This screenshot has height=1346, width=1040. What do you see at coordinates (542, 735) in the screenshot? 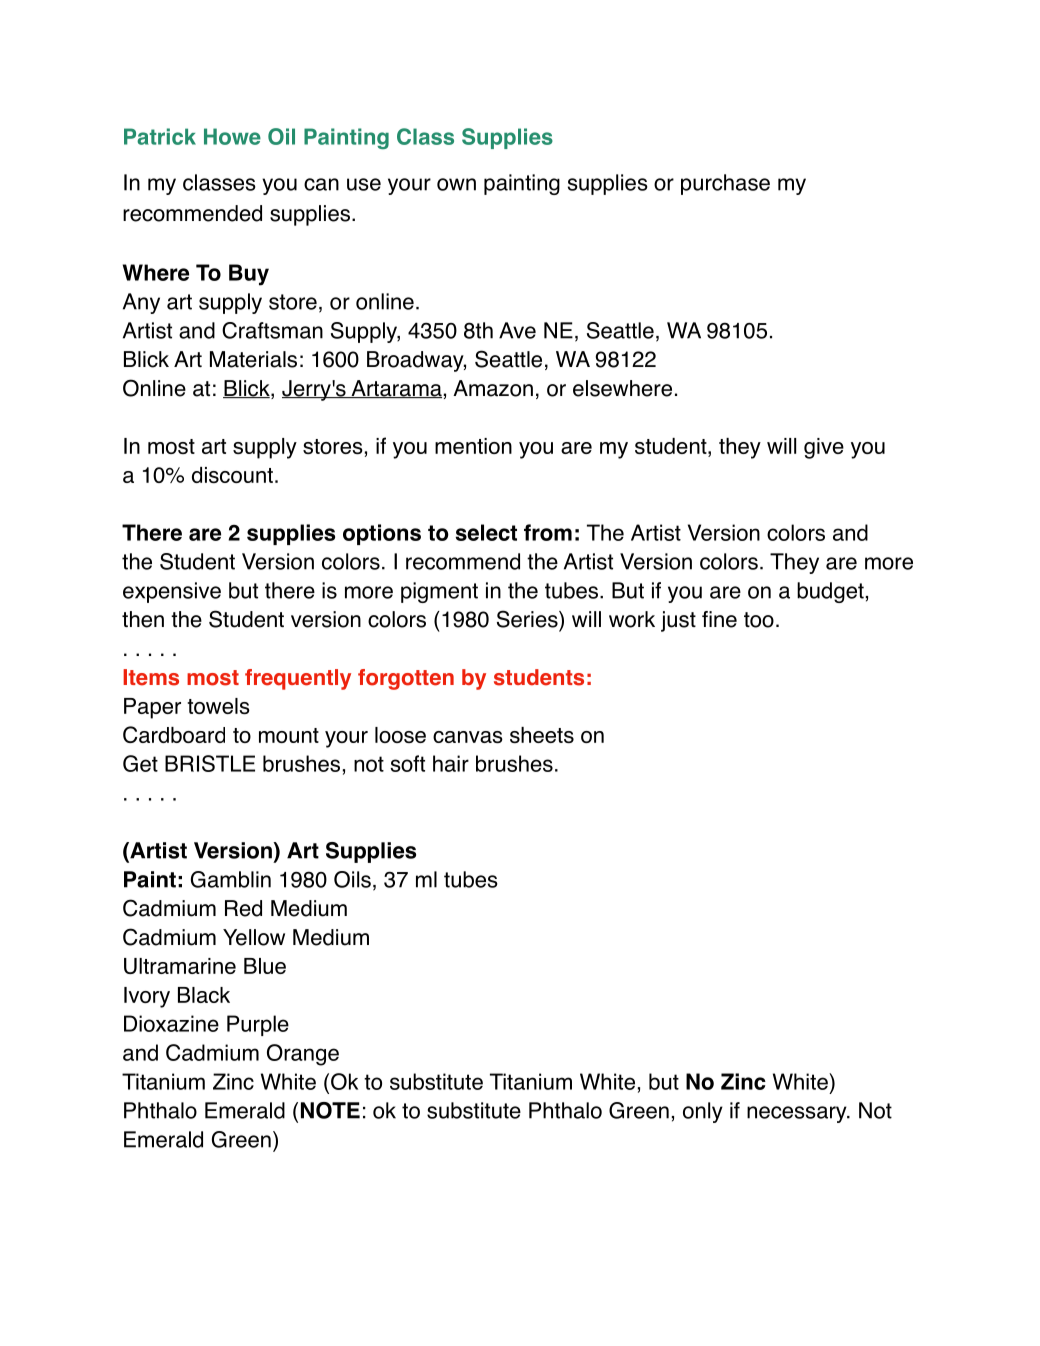
I see `sheets` at bounding box center [542, 735].
